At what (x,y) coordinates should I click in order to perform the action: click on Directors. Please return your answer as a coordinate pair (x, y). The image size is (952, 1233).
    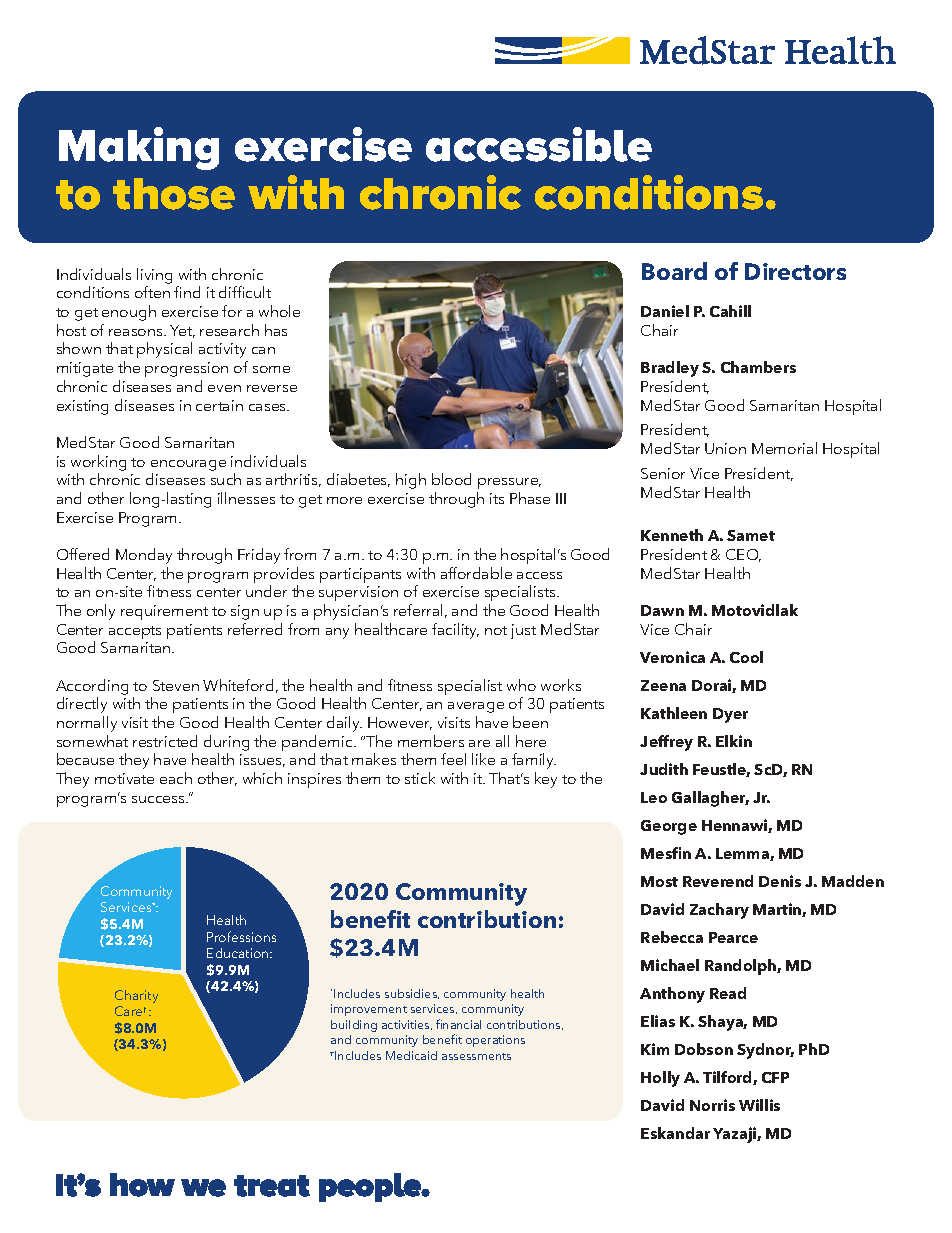
    Looking at the image, I should click on (795, 271).
